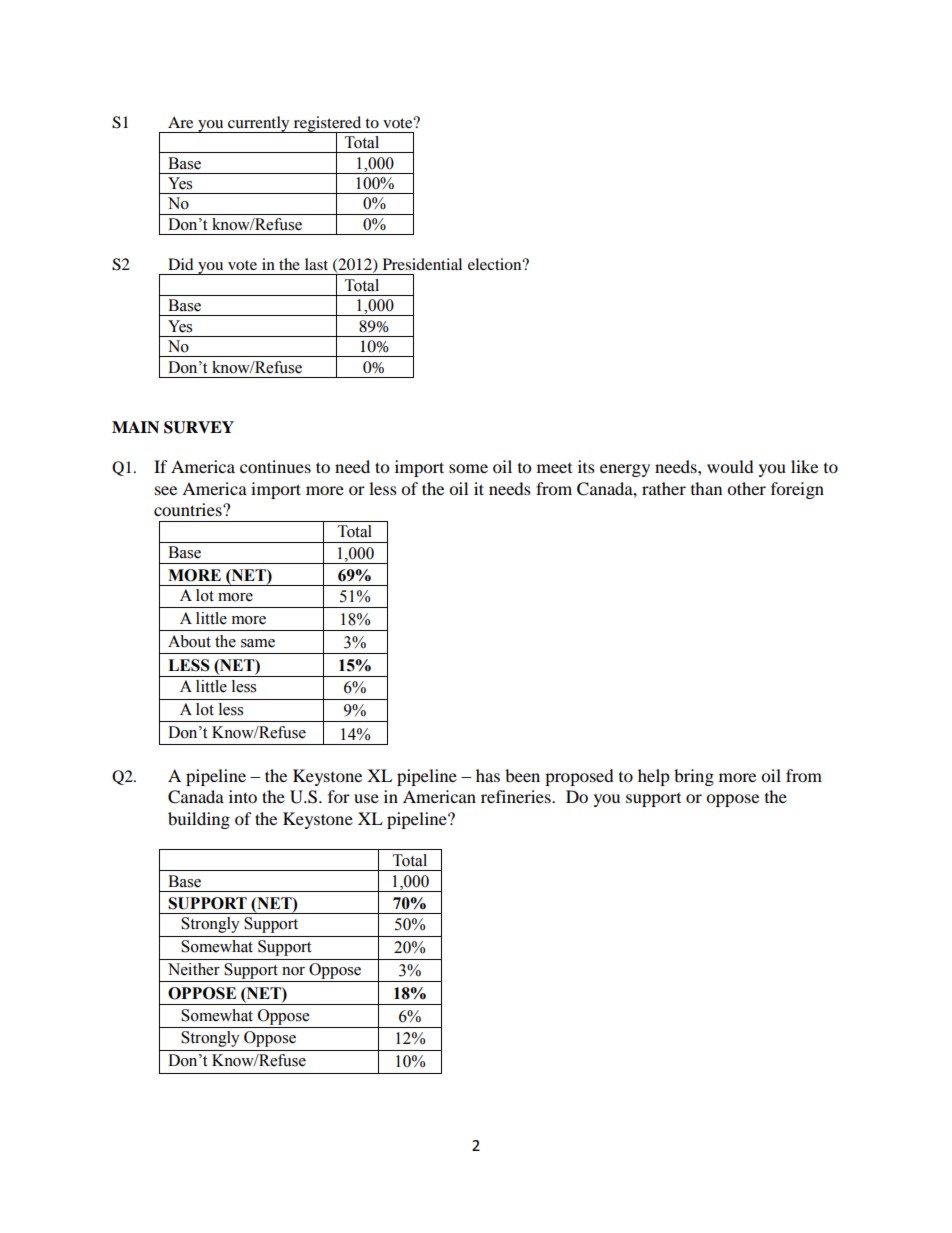  I want to click on Are, so click(180, 122).
